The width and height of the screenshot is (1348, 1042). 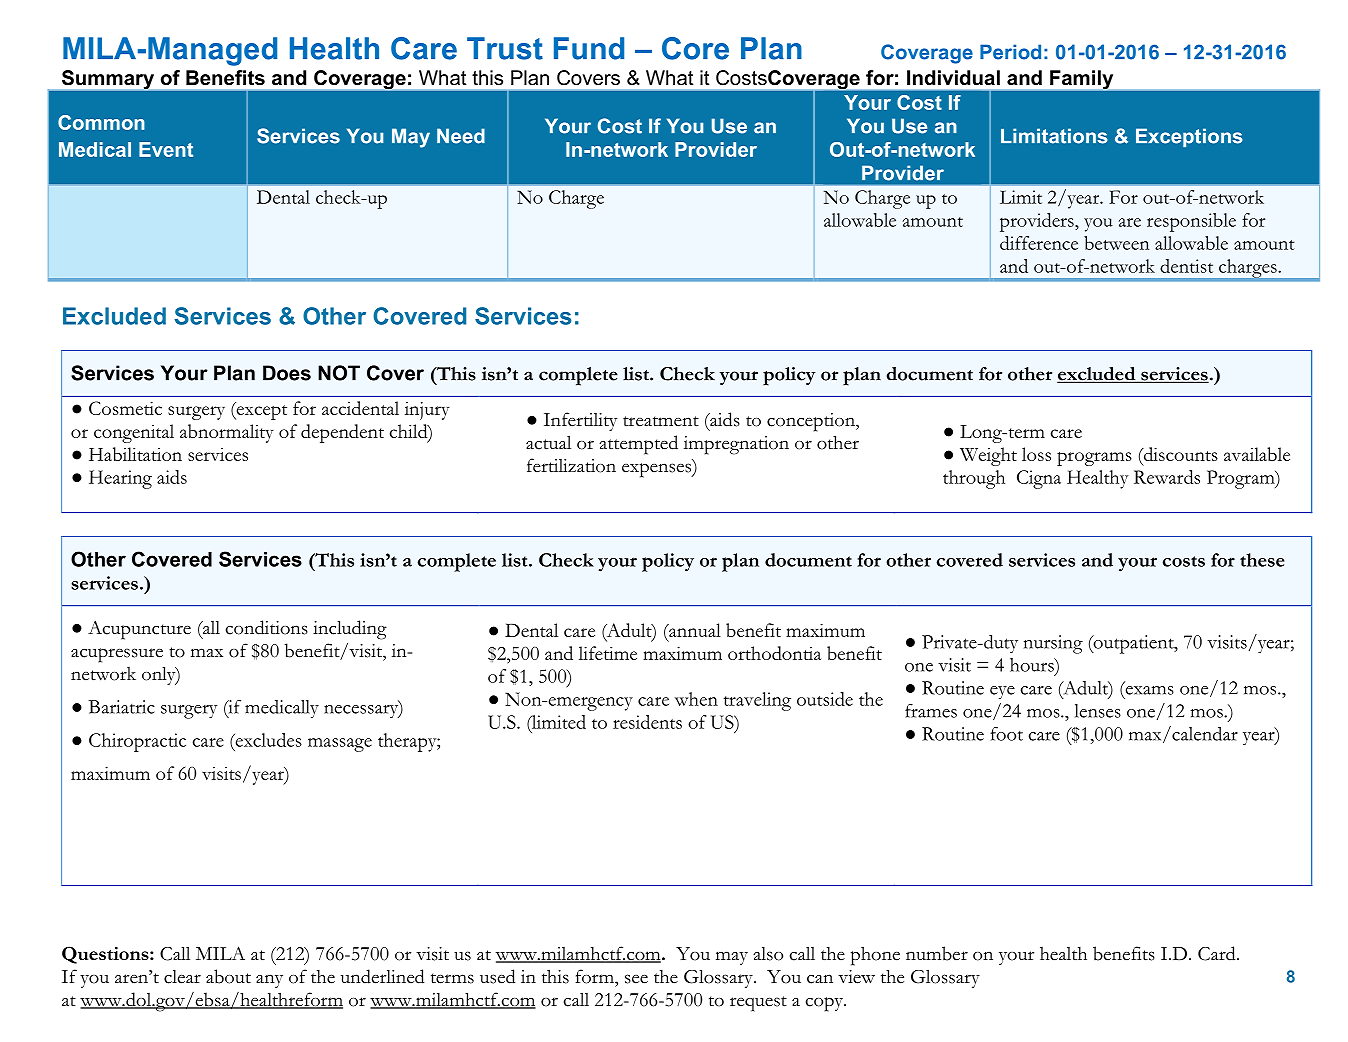 What do you see at coordinates (1167, 477) in the screenshot?
I see `Rewards` at bounding box center [1167, 477].
